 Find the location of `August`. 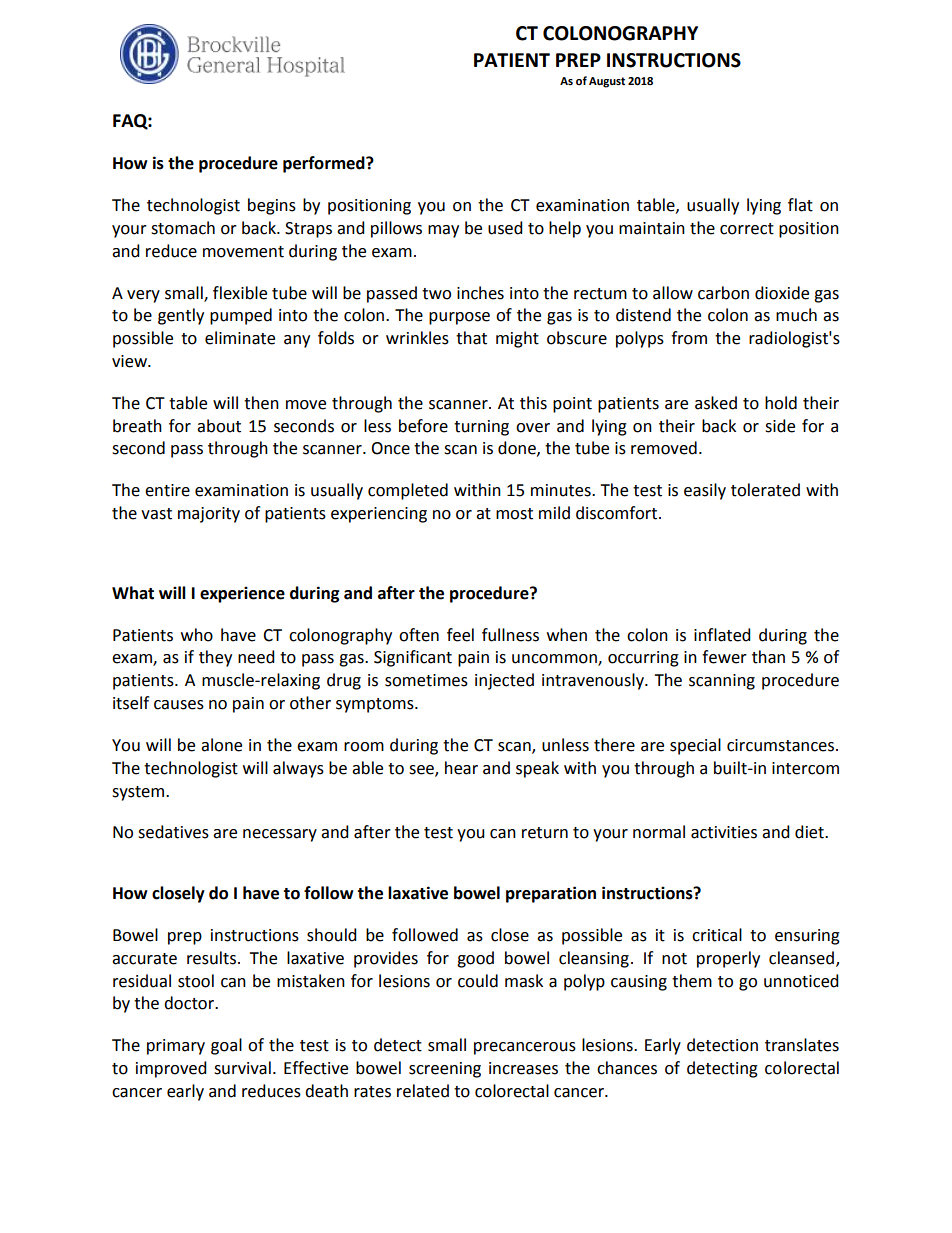

August is located at coordinates (607, 82).
